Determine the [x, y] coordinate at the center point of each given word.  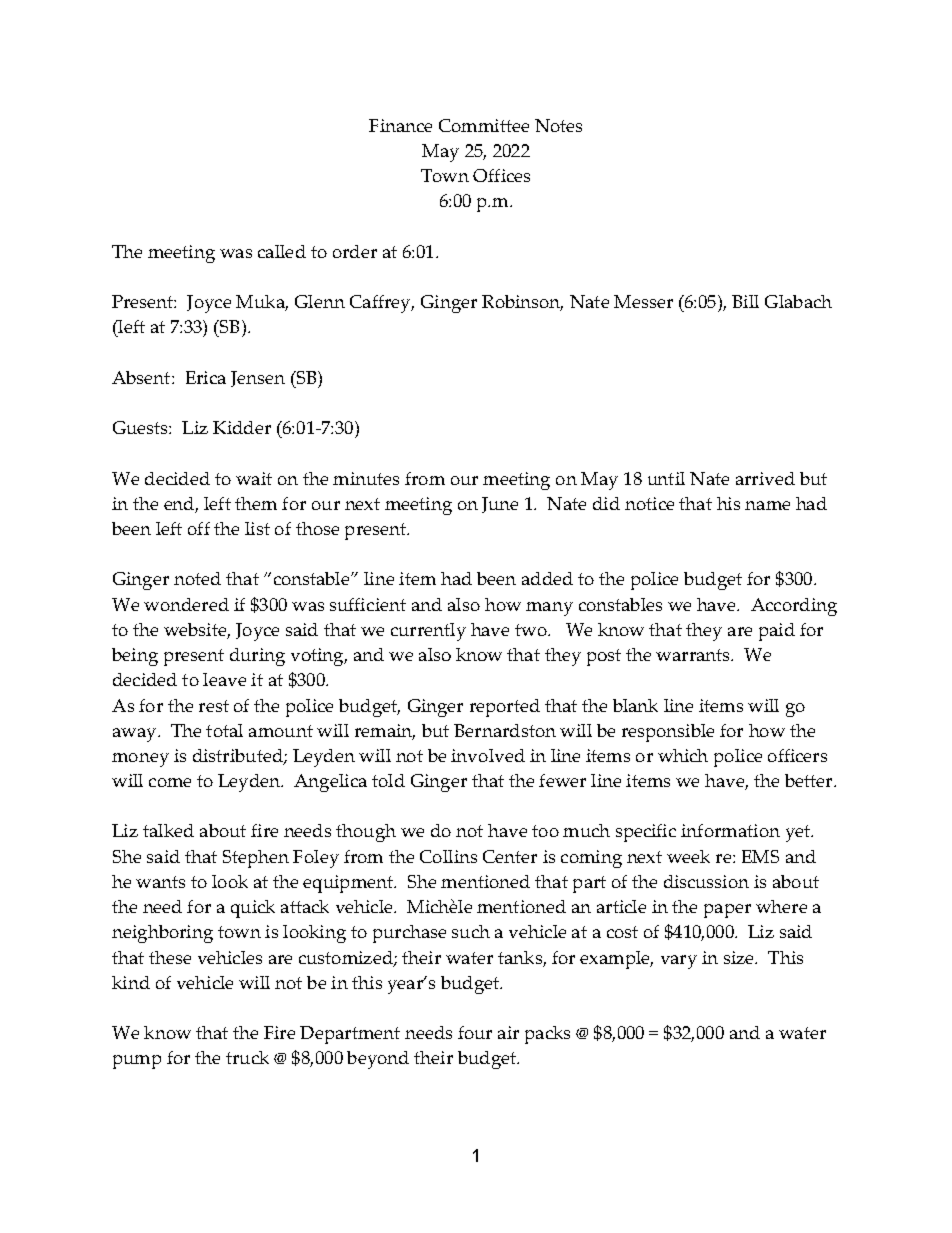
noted [197, 578]
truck [247, 1057]
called [282, 251]
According [794, 607]
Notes [558, 125]
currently [428, 632]
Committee [484, 125]
